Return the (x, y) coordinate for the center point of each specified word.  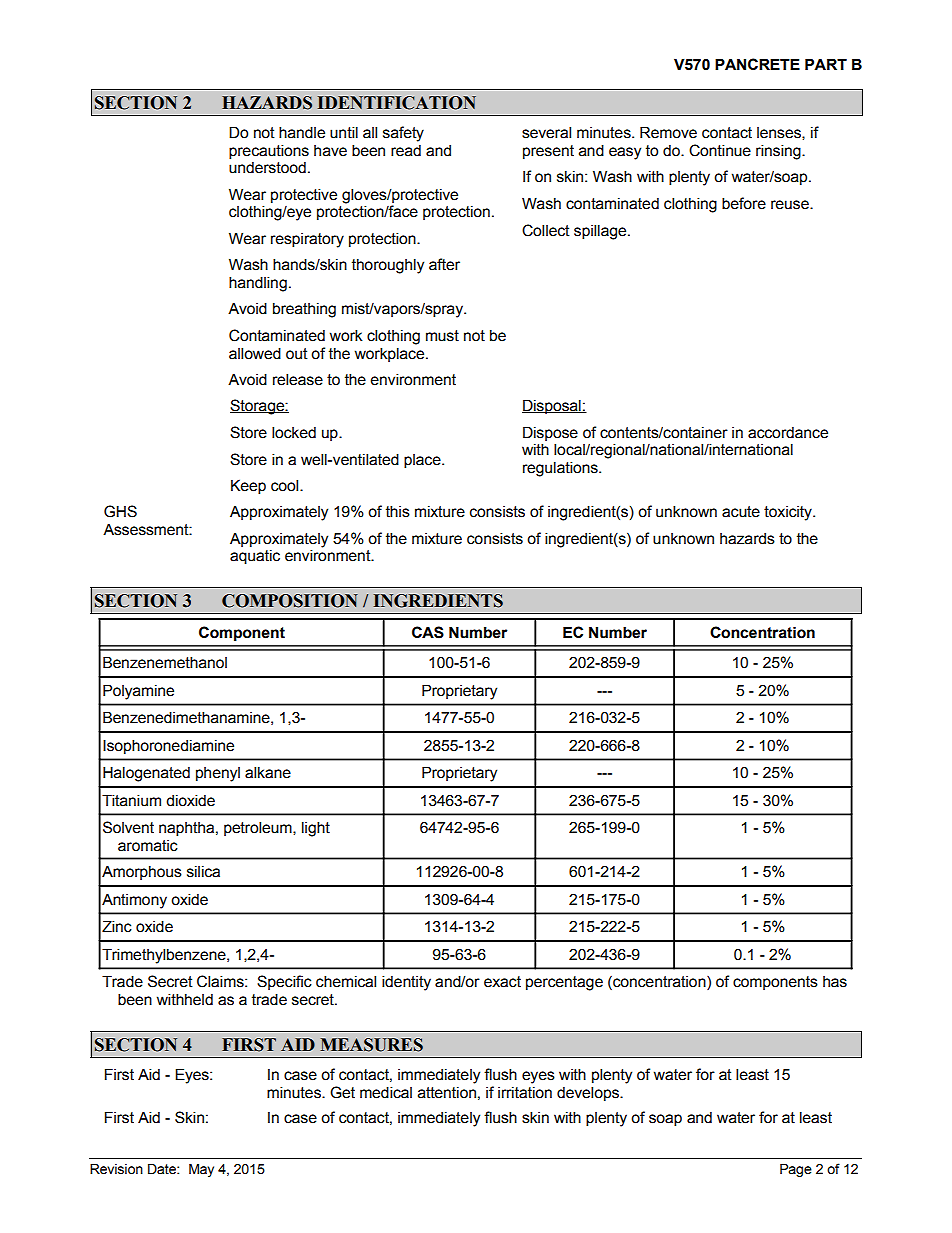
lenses (780, 133)
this (398, 511)
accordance (788, 433)
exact (502, 982)
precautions (269, 151)
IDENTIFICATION (397, 103)
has (835, 982)
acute (741, 512)
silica (203, 872)
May (201, 1170)
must (442, 336)
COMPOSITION (290, 601)
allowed (255, 353)
